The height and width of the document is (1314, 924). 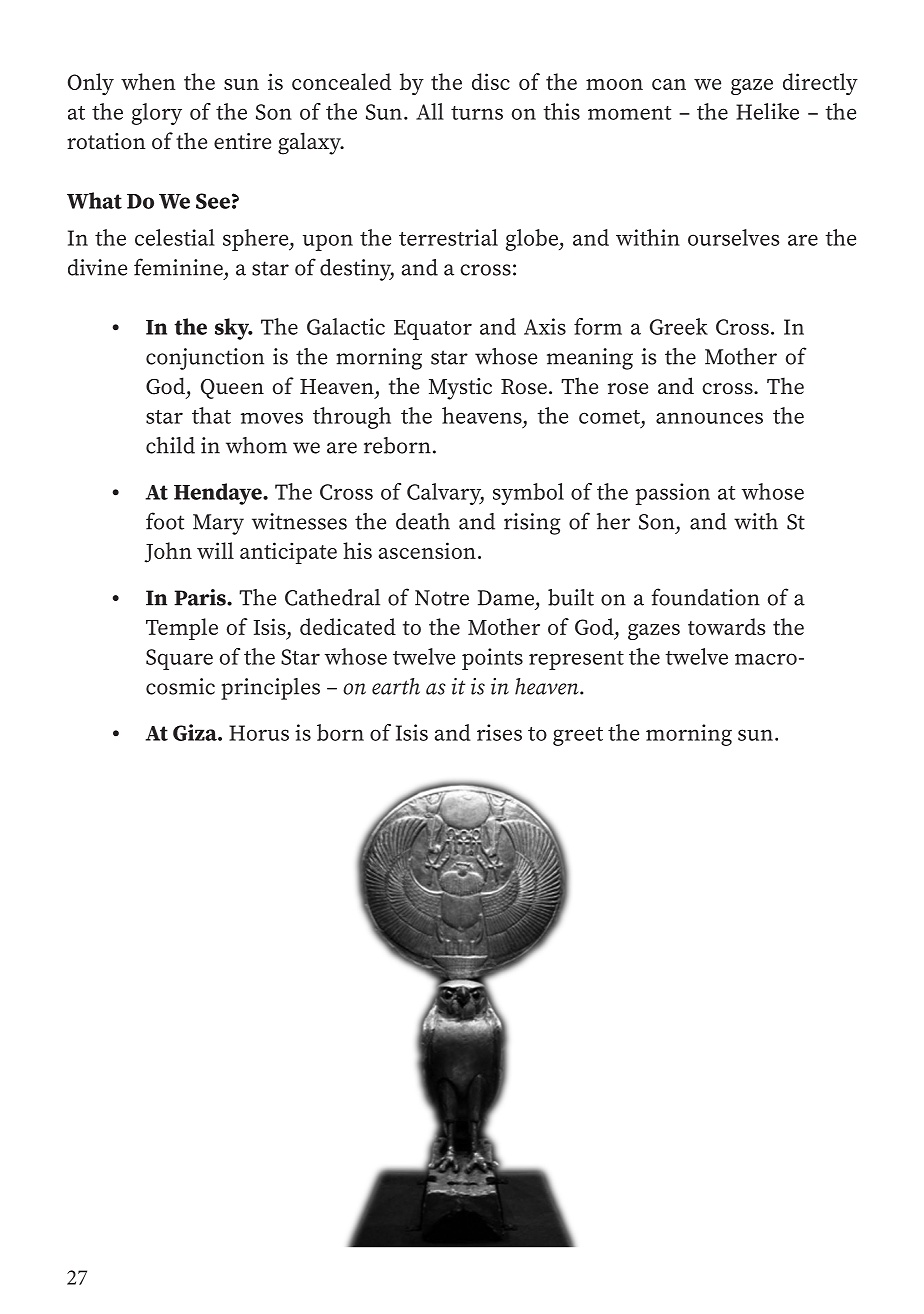 What do you see at coordinates (211, 415) in the document?
I see `that` at bounding box center [211, 415].
